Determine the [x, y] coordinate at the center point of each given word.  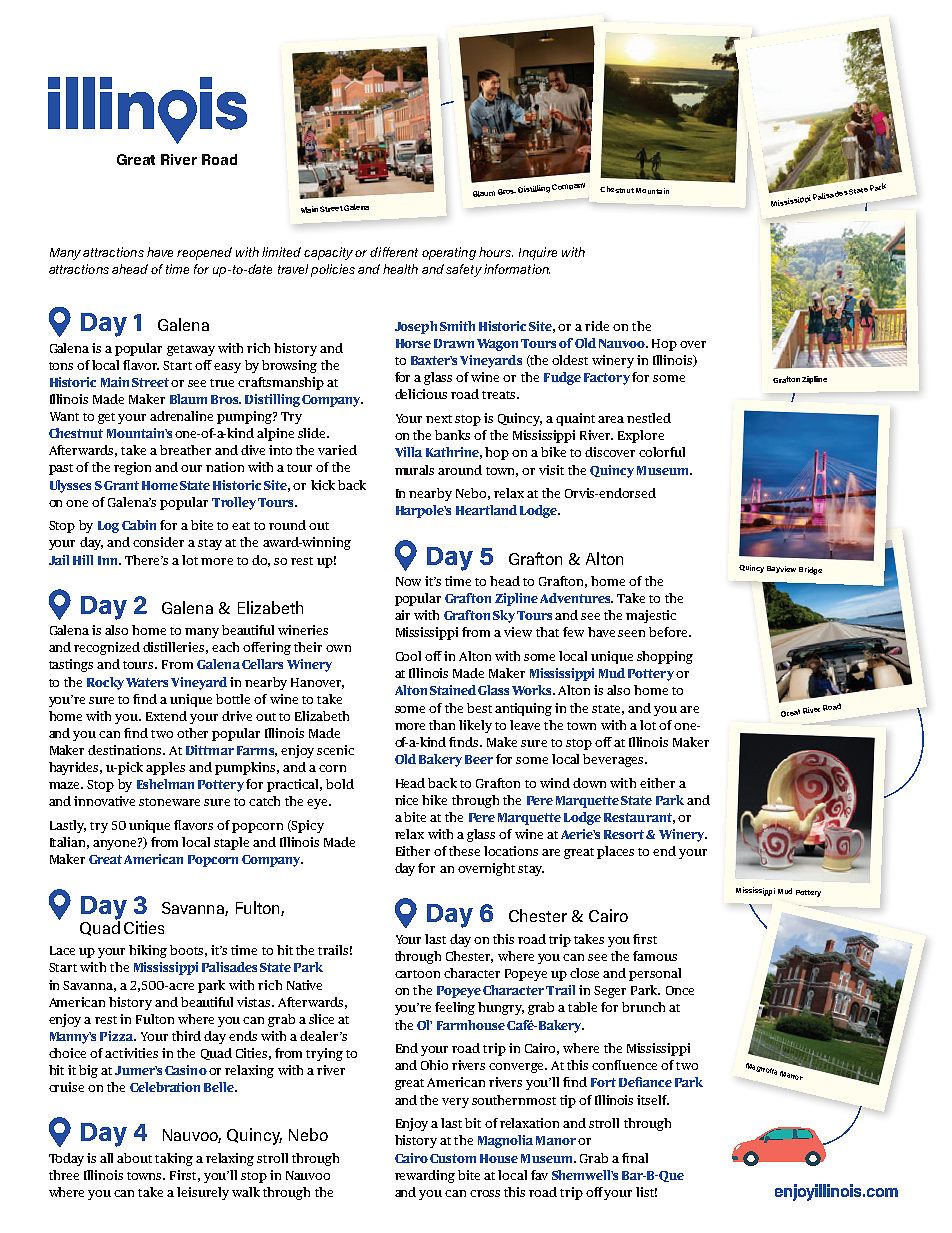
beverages [614, 760]
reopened [204, 253]
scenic [335, 750]
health [400, 269]
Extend [166, 716]
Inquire [538, 253]
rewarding [425, 1176]
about [134, 1158]
